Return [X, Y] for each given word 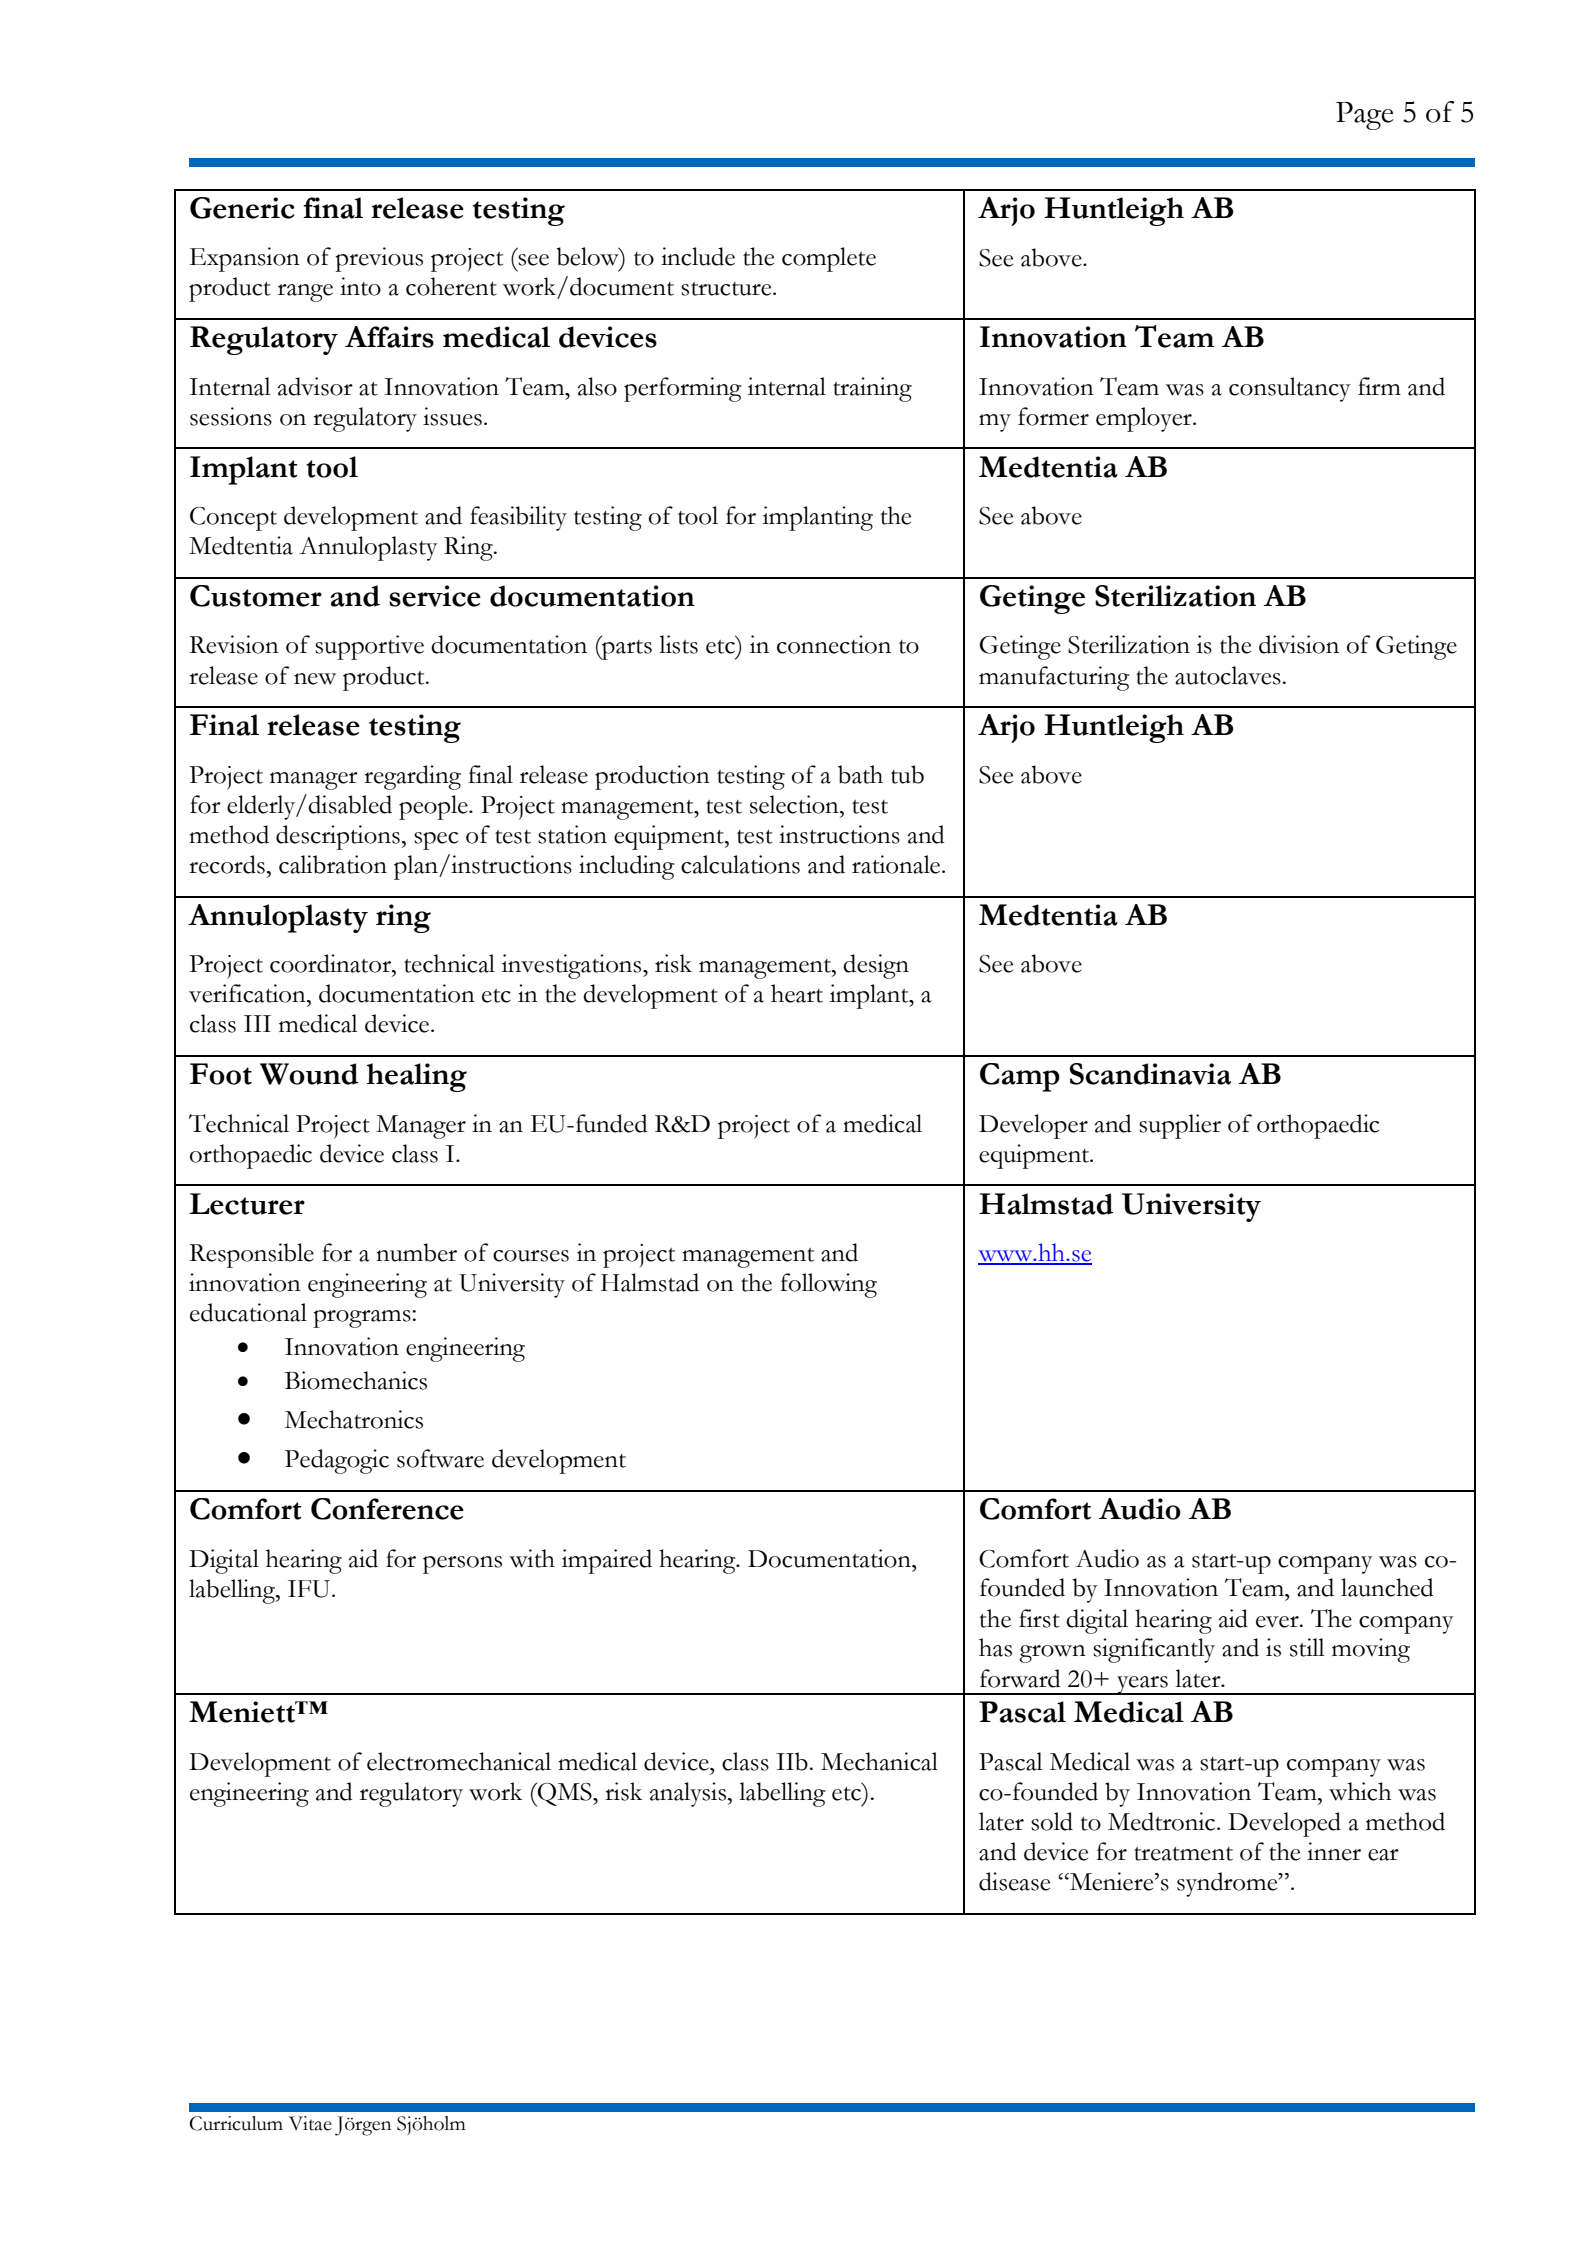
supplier [1180, 1126]
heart [797, 993]
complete [829, 259]
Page [1365, 116]
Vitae [310, 2123]
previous [379, 259]
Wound [309, 1074]
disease [1014, 1881]
